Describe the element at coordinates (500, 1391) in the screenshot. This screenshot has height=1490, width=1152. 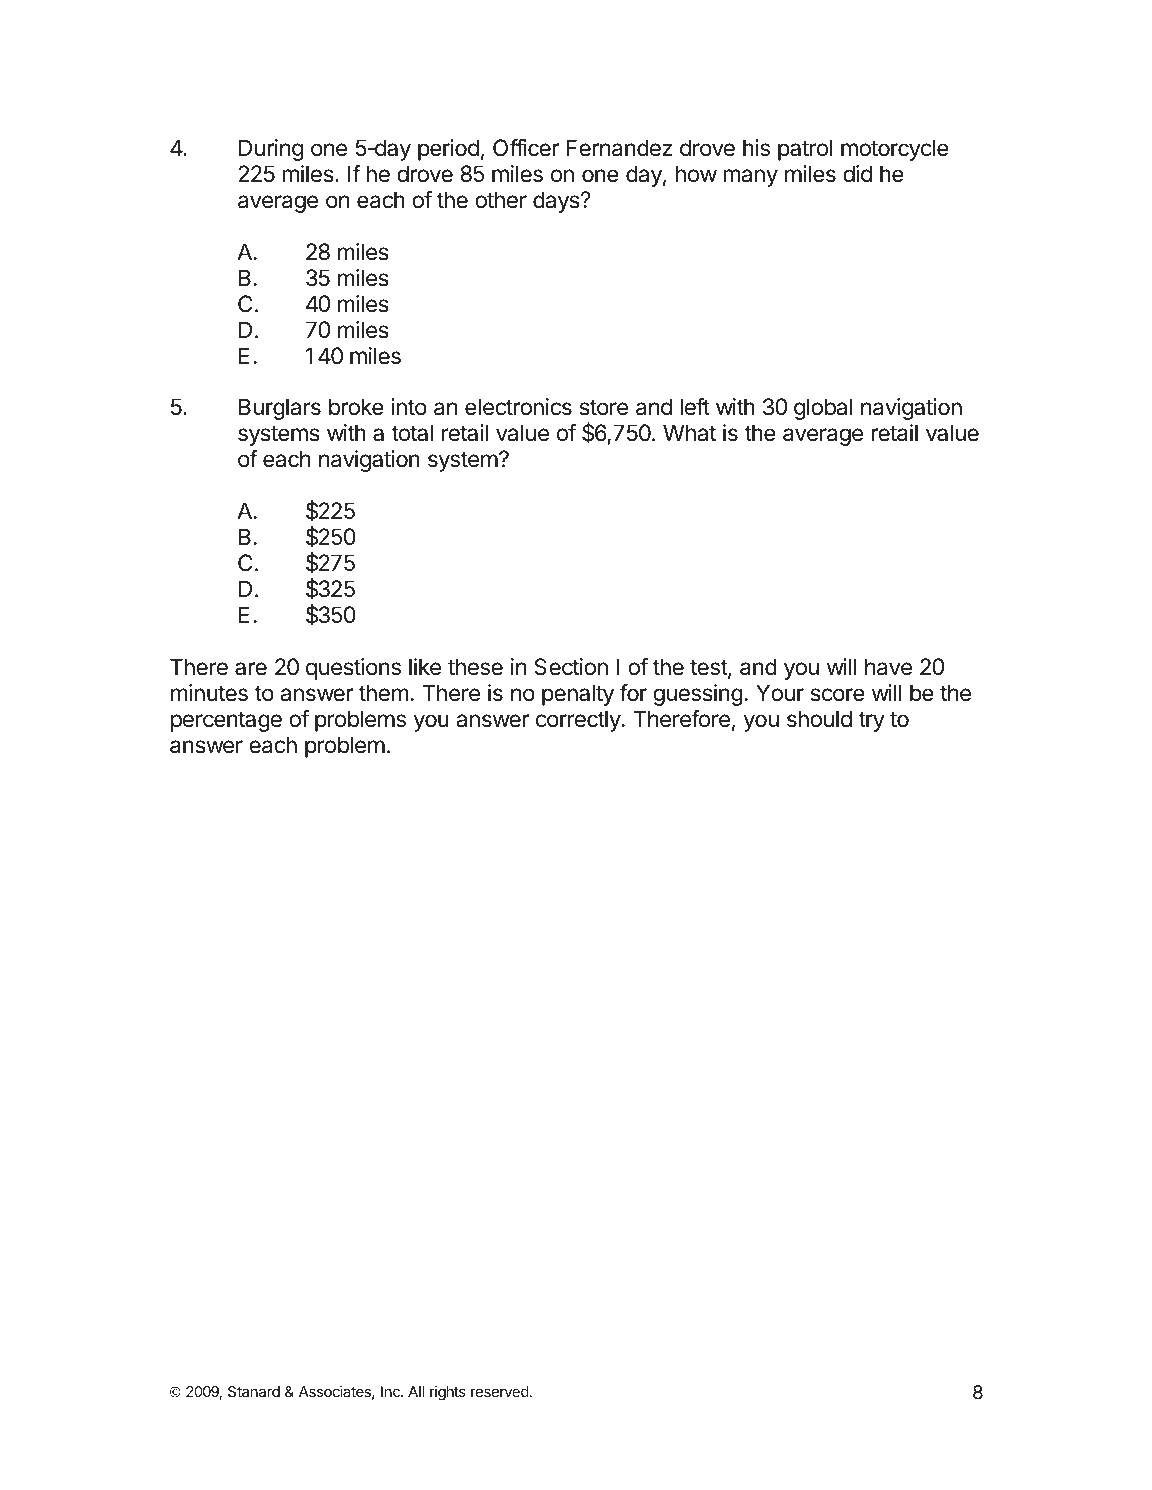
I see `reserved` at that location.
